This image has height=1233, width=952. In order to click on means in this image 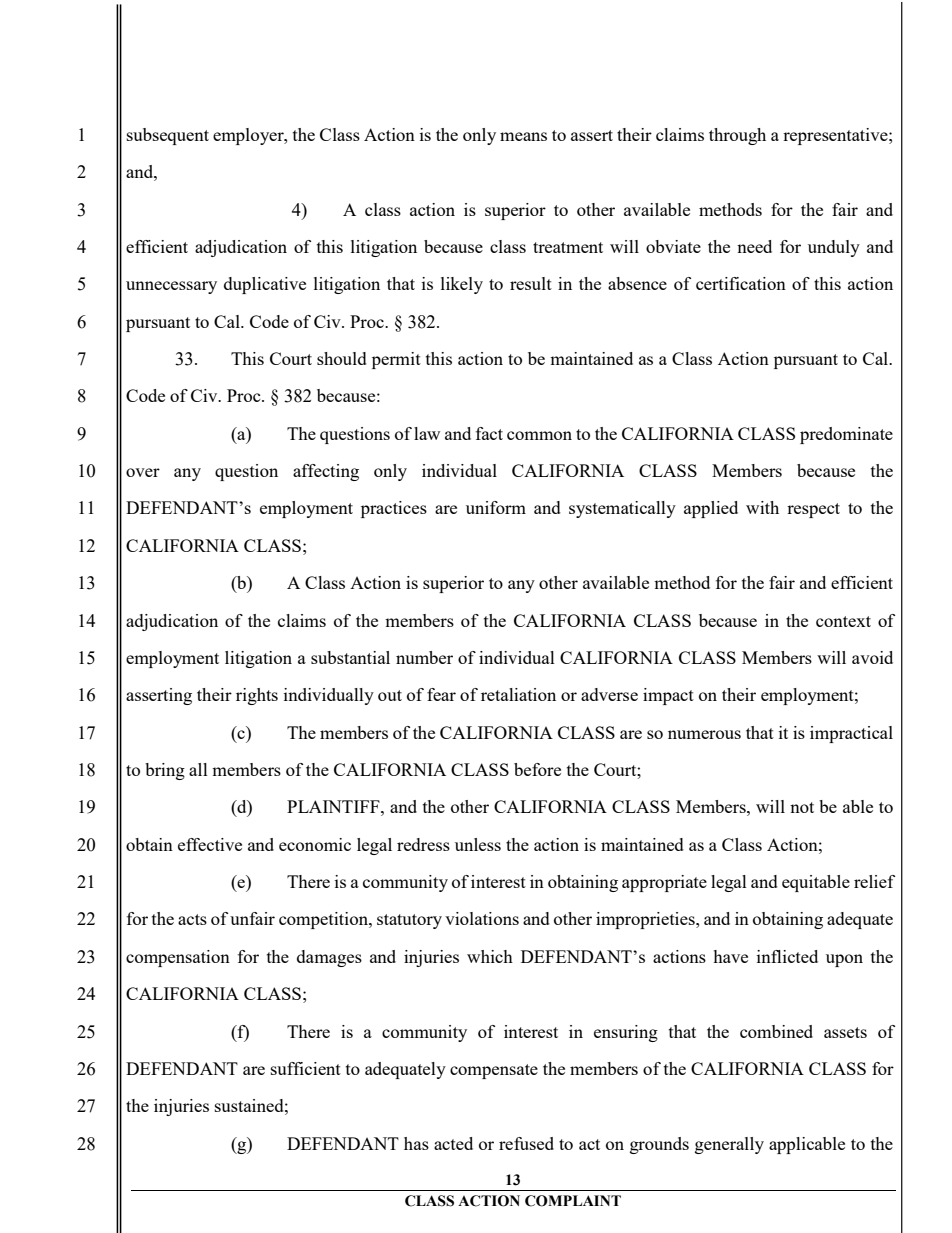, I will do `click(523, 136)`.
